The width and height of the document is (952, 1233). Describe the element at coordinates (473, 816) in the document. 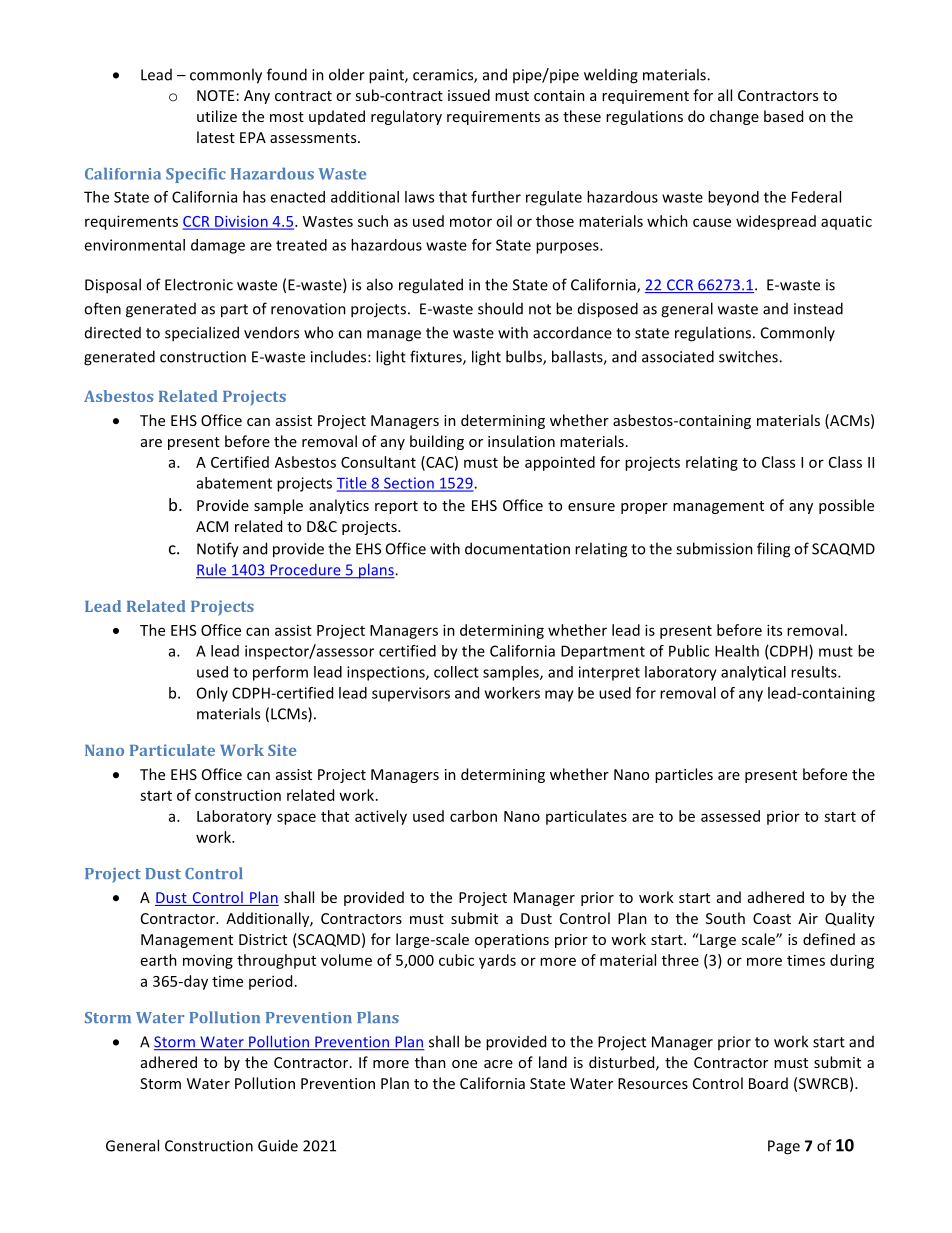

I see `carbon` at that location.
